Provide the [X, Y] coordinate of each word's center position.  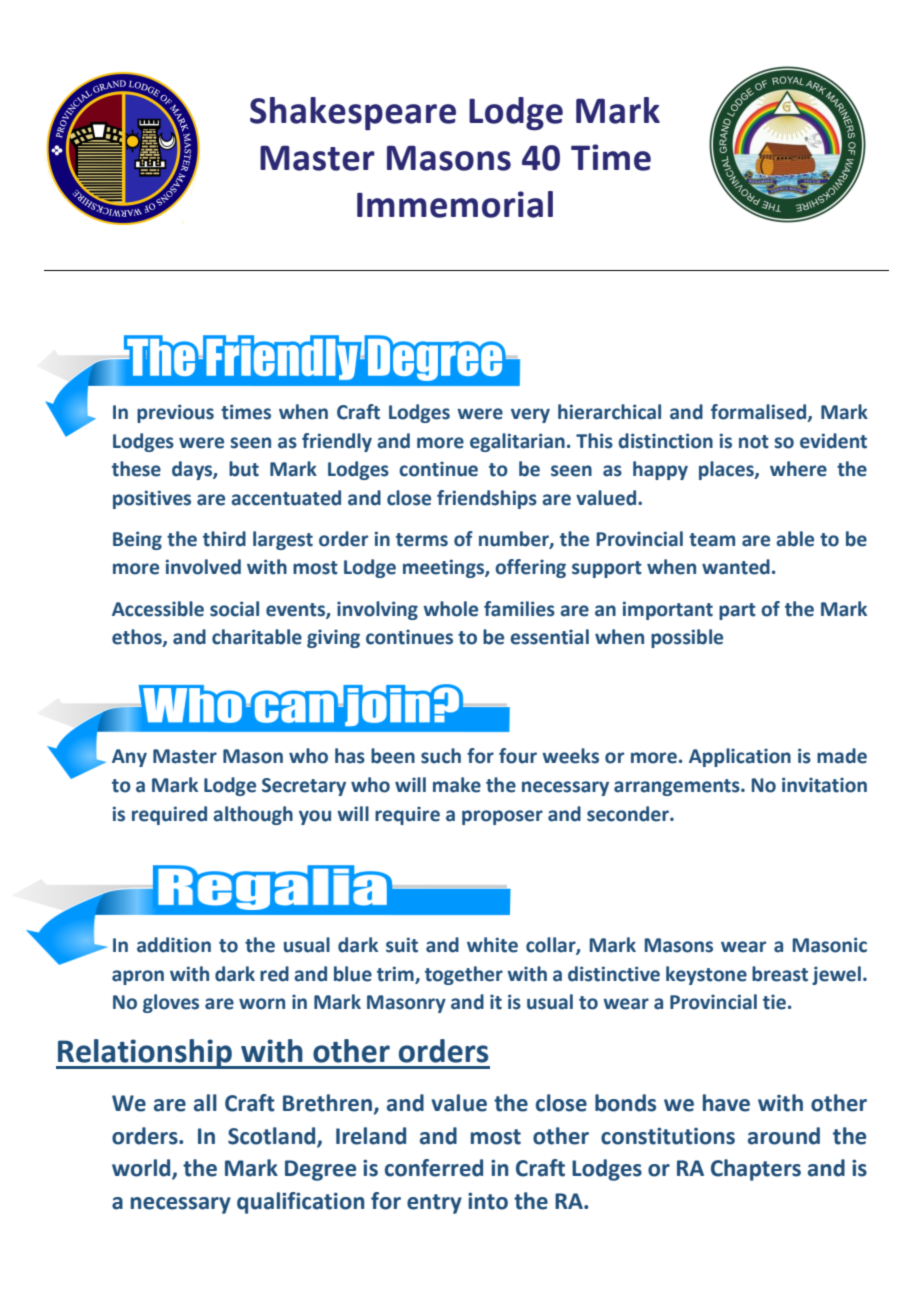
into [488, 1201]
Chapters [756, 1170]
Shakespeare [353, 114]
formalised [760, 413]
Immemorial [455, 204]
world [142, 1169]
